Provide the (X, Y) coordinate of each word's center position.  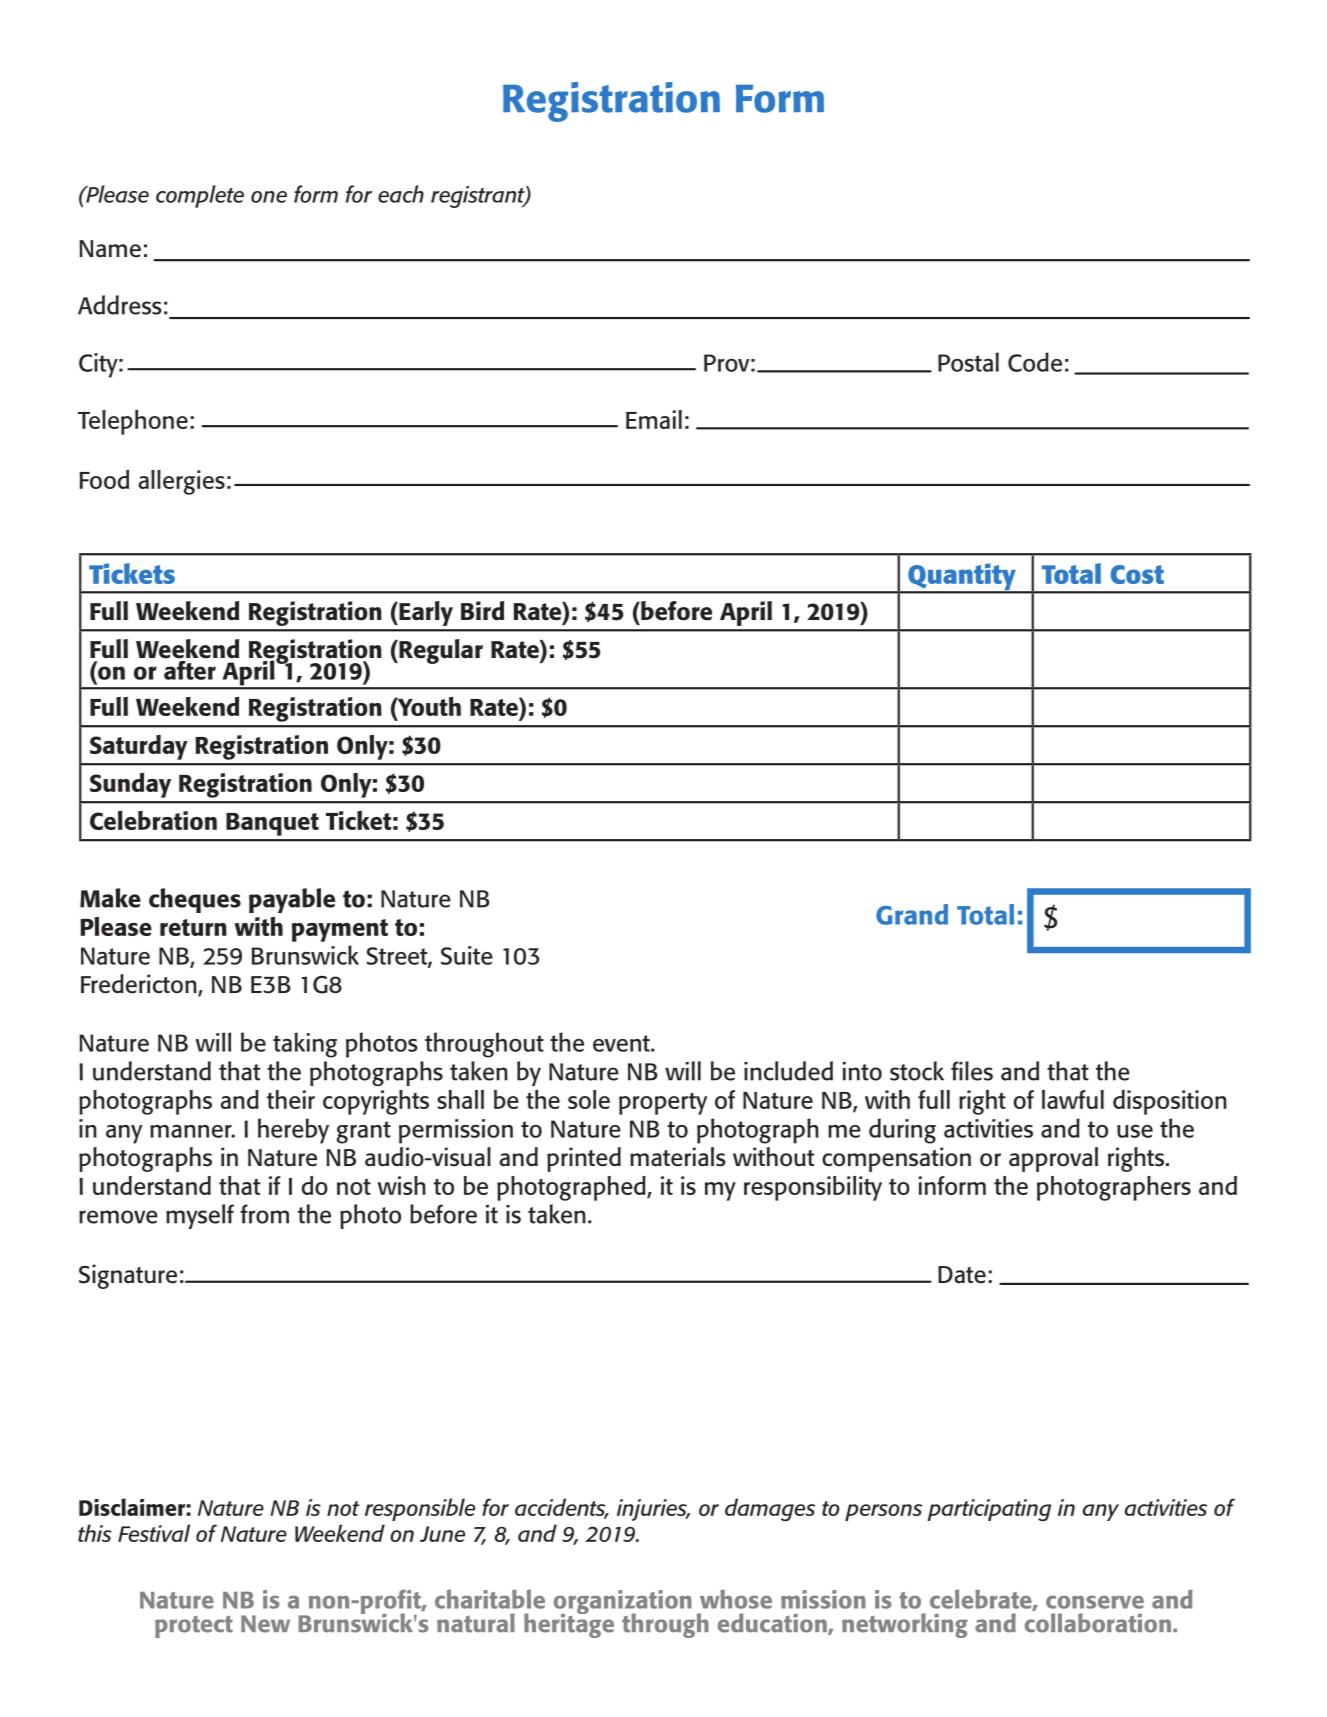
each (401, 194)
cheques (195, 900)
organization (623, 1603)
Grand (912, 914)
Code (1035, 362)
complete (200, 196)
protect (194, 1627)
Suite (467, 955)
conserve (1095, 1602)
